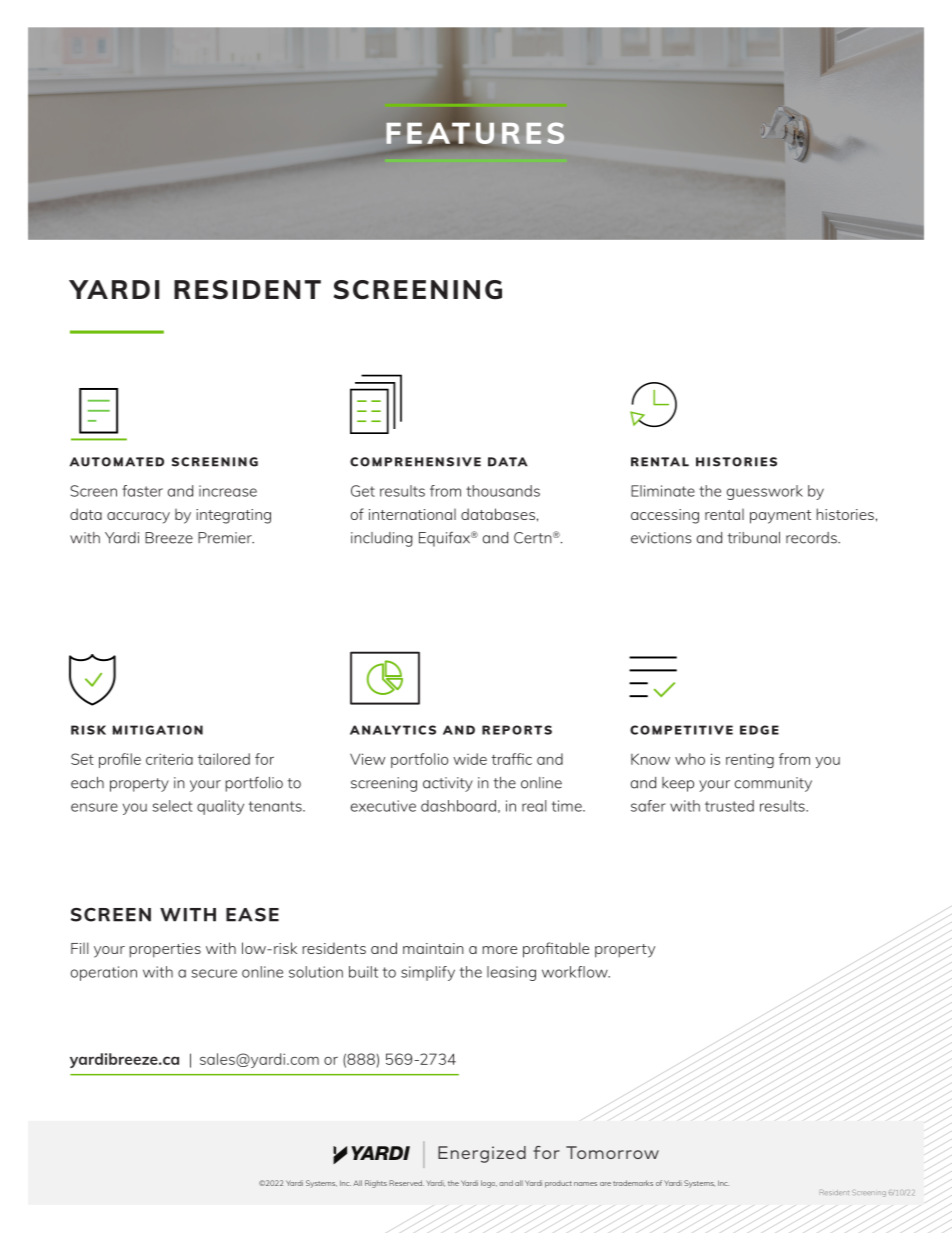 Image resolution: width=952 pixels, height=1233 pixels. I want to click on workflow, so click(576, 972).
